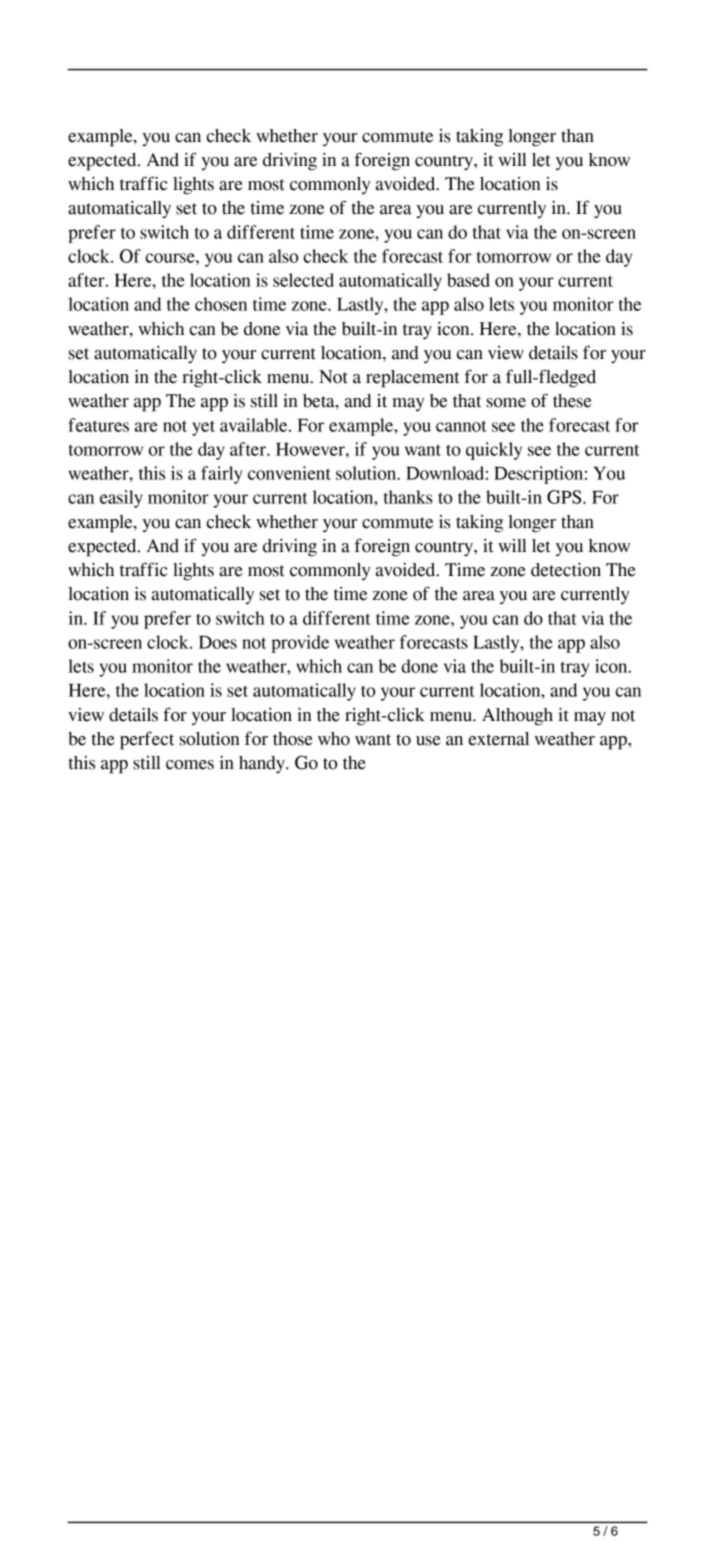  Describe the element at coordinates (255, 425) in the screenshot. I see `available` at that location.
